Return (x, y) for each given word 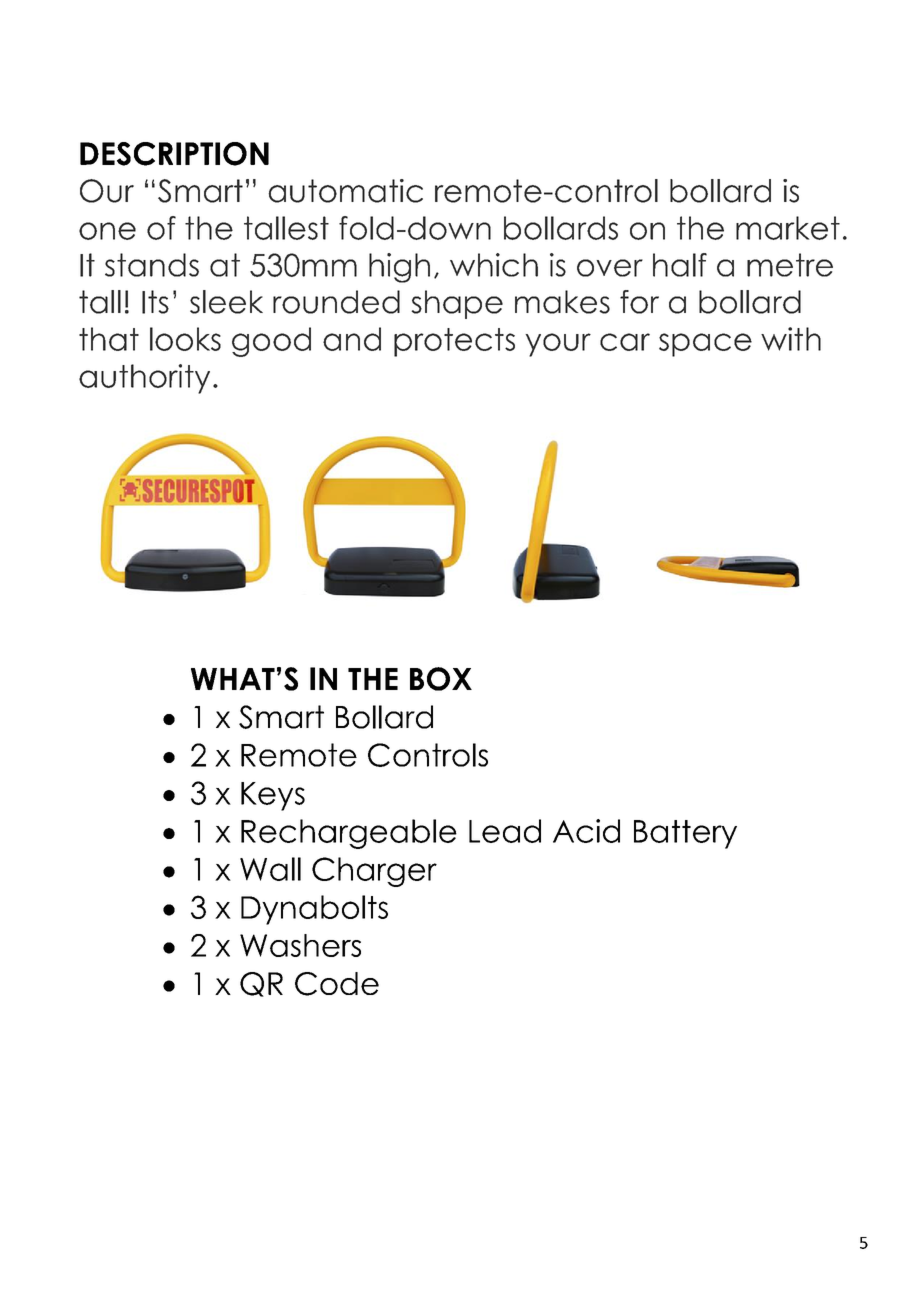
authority (144, 379)
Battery (685, 834)
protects (454, 342)
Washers (300, 945)
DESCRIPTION (174, 154)
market (788, 228)
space (705, 345)
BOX (441, 679)
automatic (345, 191)
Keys (273, 796)
